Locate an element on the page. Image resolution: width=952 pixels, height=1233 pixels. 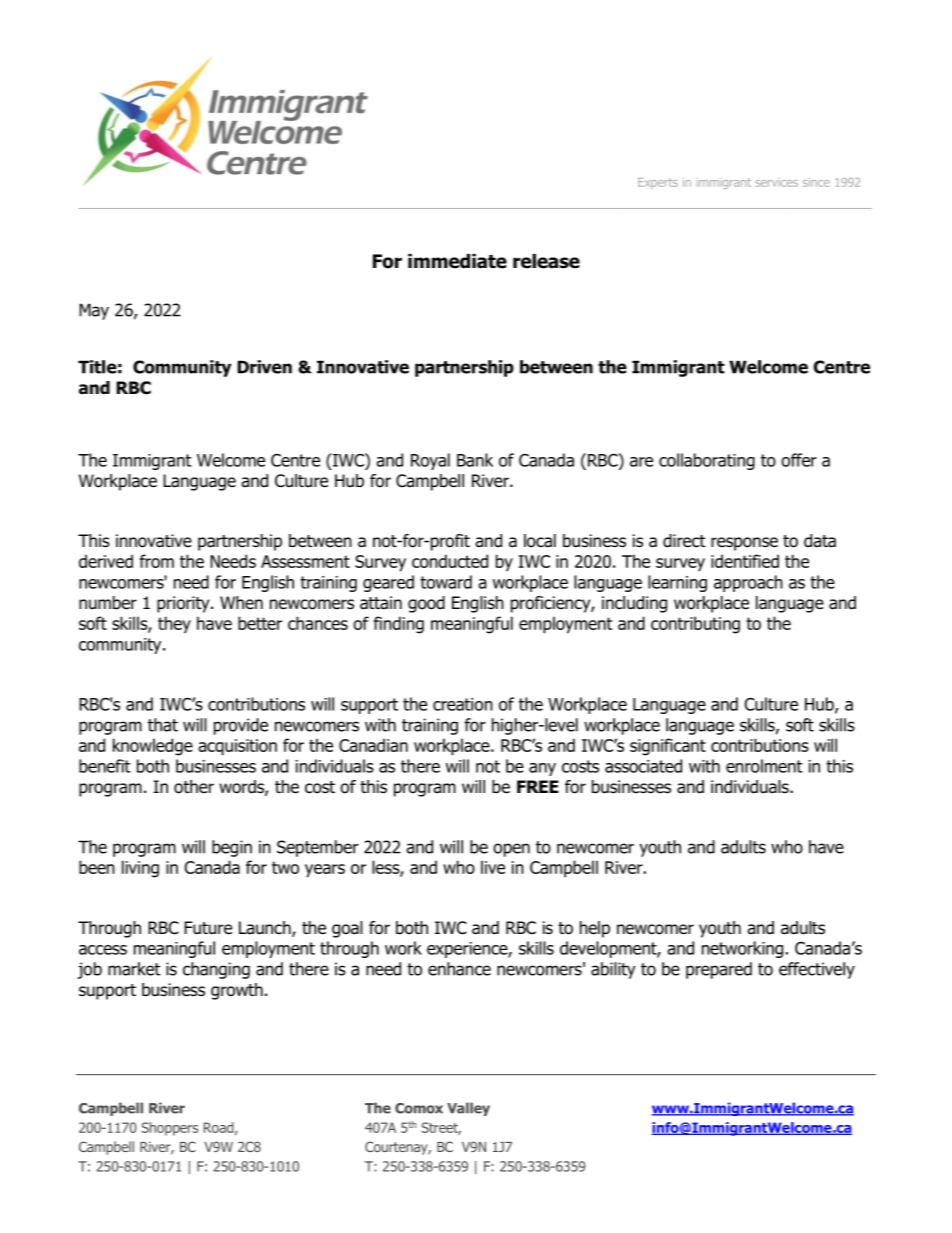
Valley is located at coordinates (468, 1109).
